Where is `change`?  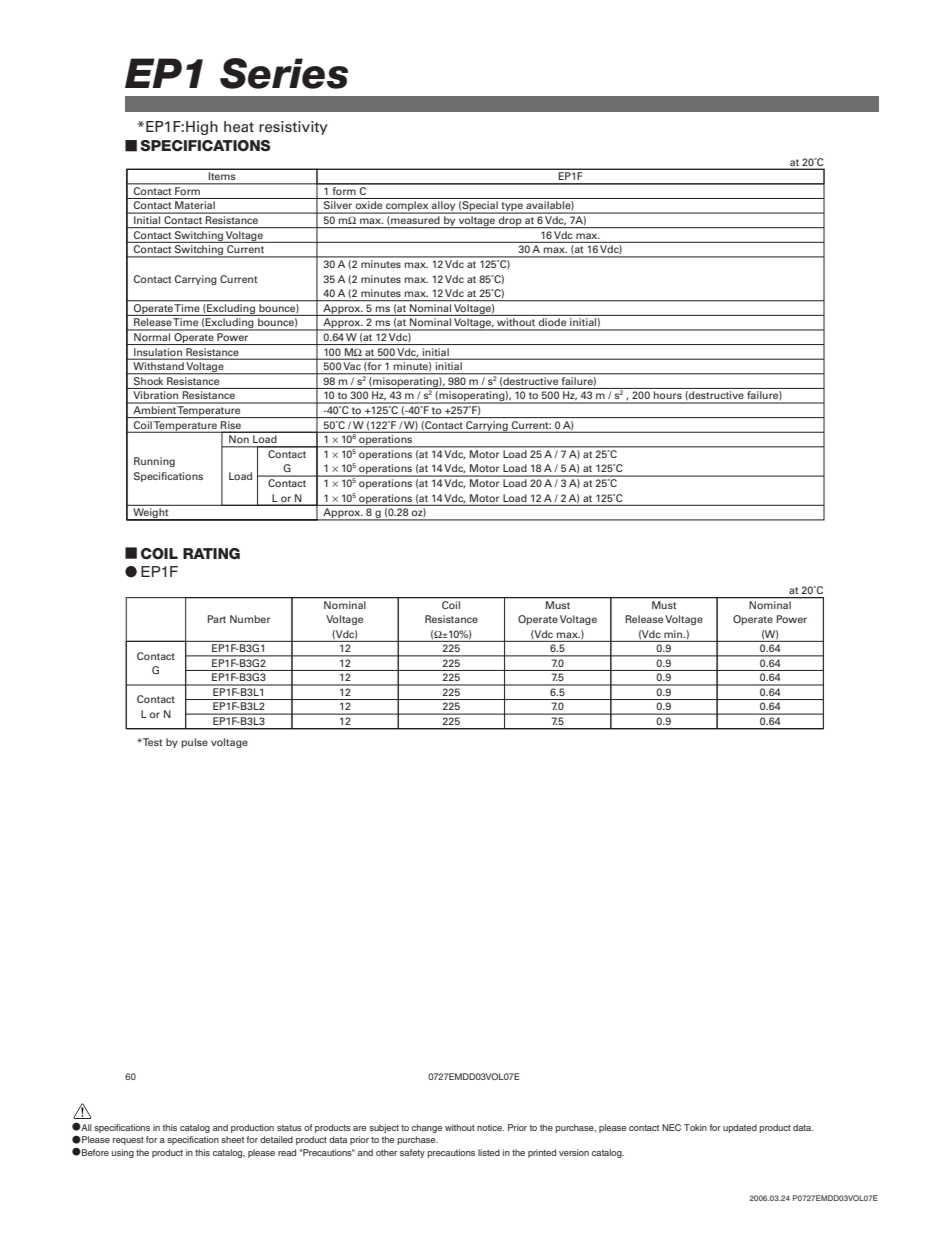 change is located at coordinates (427, 1128).
